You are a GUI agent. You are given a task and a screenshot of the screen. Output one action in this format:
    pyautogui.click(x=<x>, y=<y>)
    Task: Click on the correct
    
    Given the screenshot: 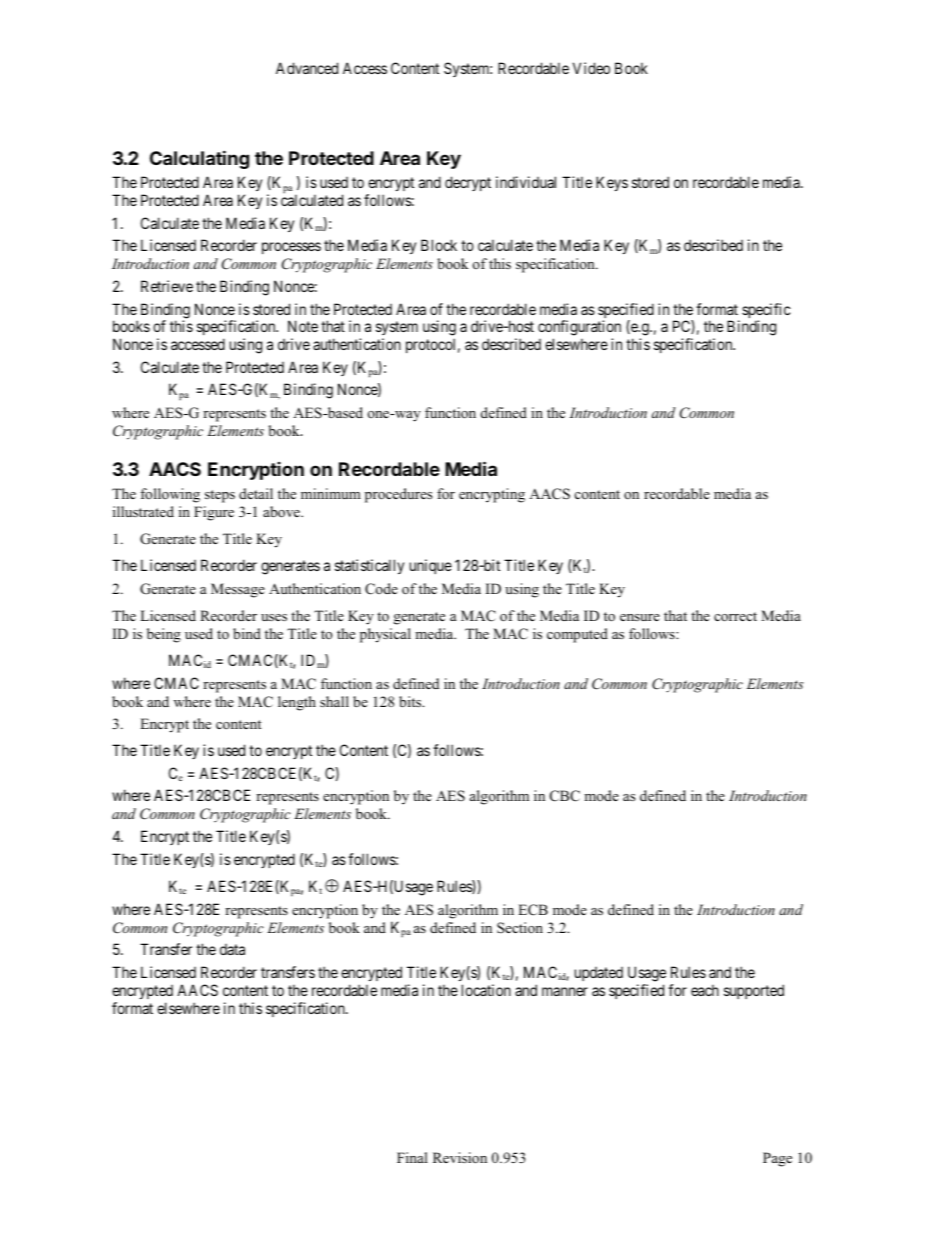 What is the action you would take?
    pyautogui.click(x=735, y=616)
